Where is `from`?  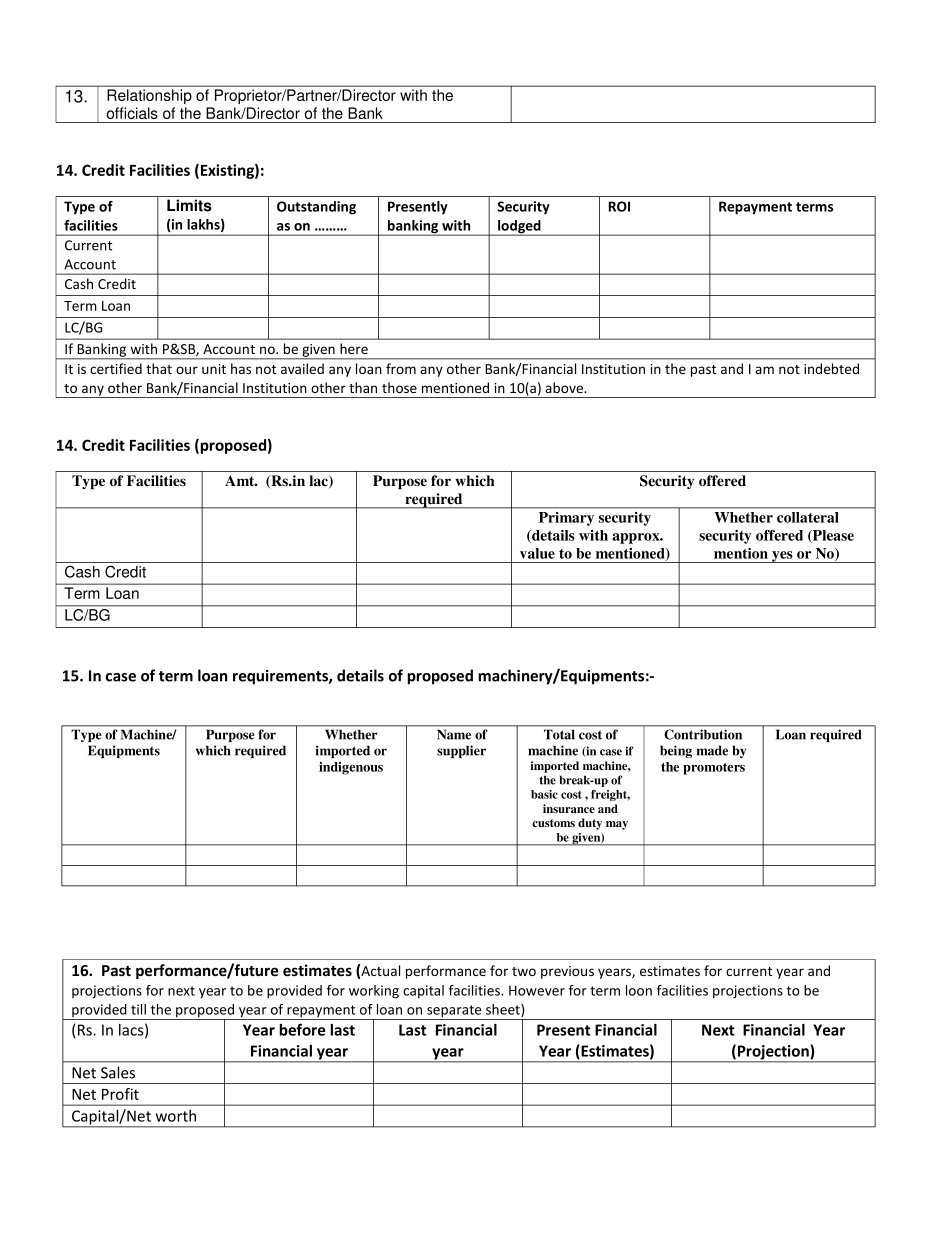 from is located at coordinates (401, 368).
